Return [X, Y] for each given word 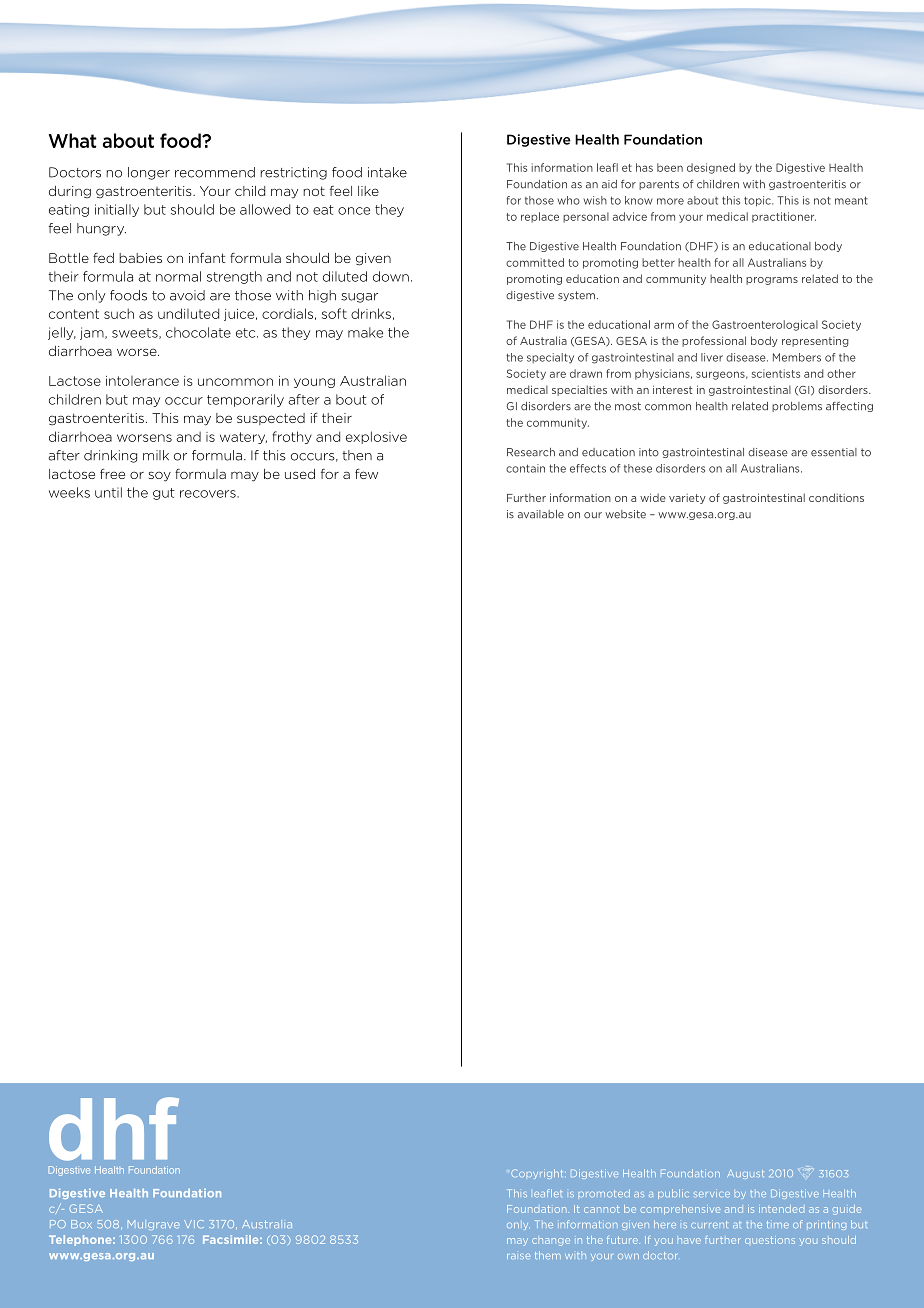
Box [81, 1224]
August [745, 1174]
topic [758, 201]
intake [387, 172]
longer [149, 173]
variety [687, 499]
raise [518, 1256]
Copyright [538, 1174]
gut [164, 494]
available [541, 514]
